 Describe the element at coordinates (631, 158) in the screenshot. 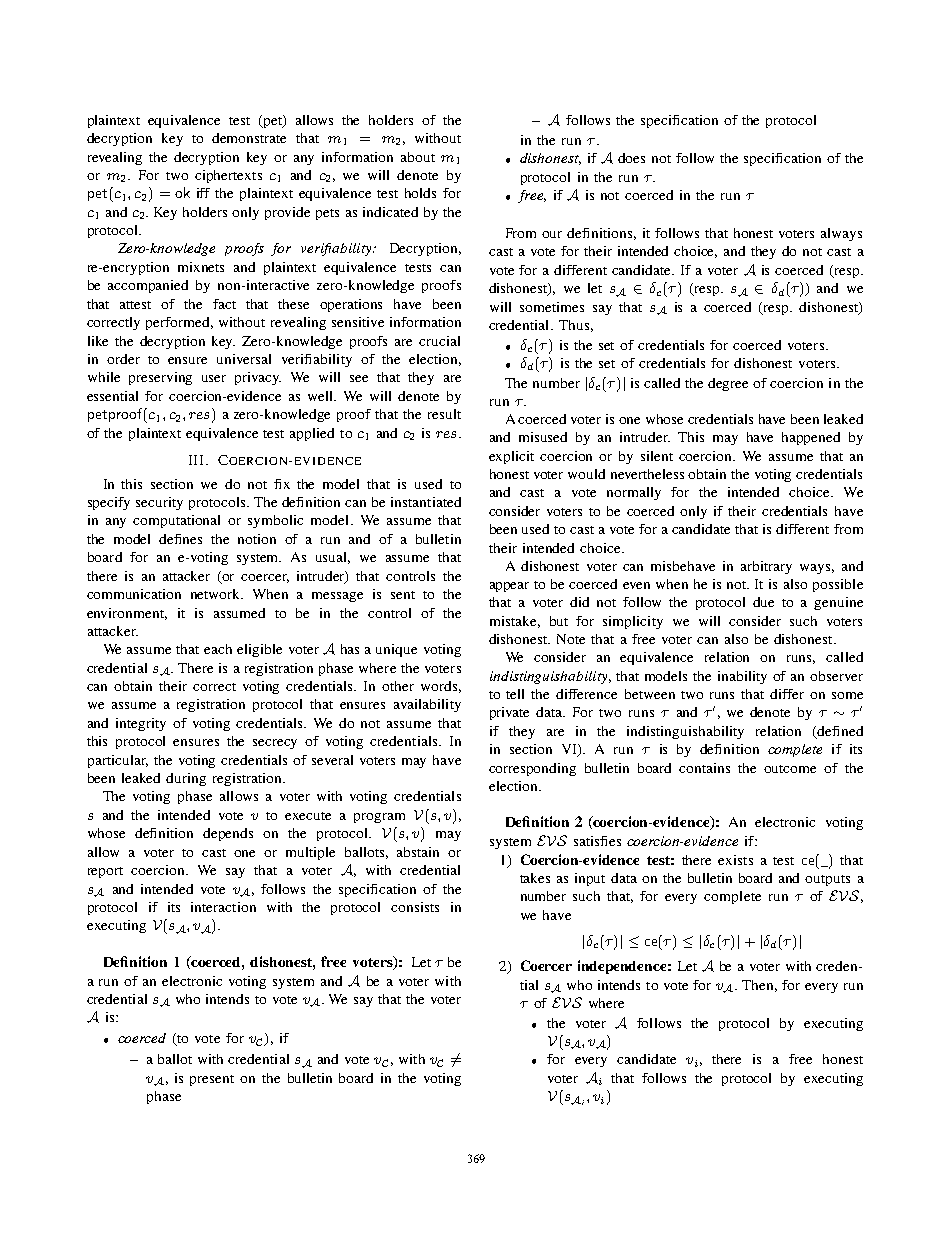

I see `does` at that location.
